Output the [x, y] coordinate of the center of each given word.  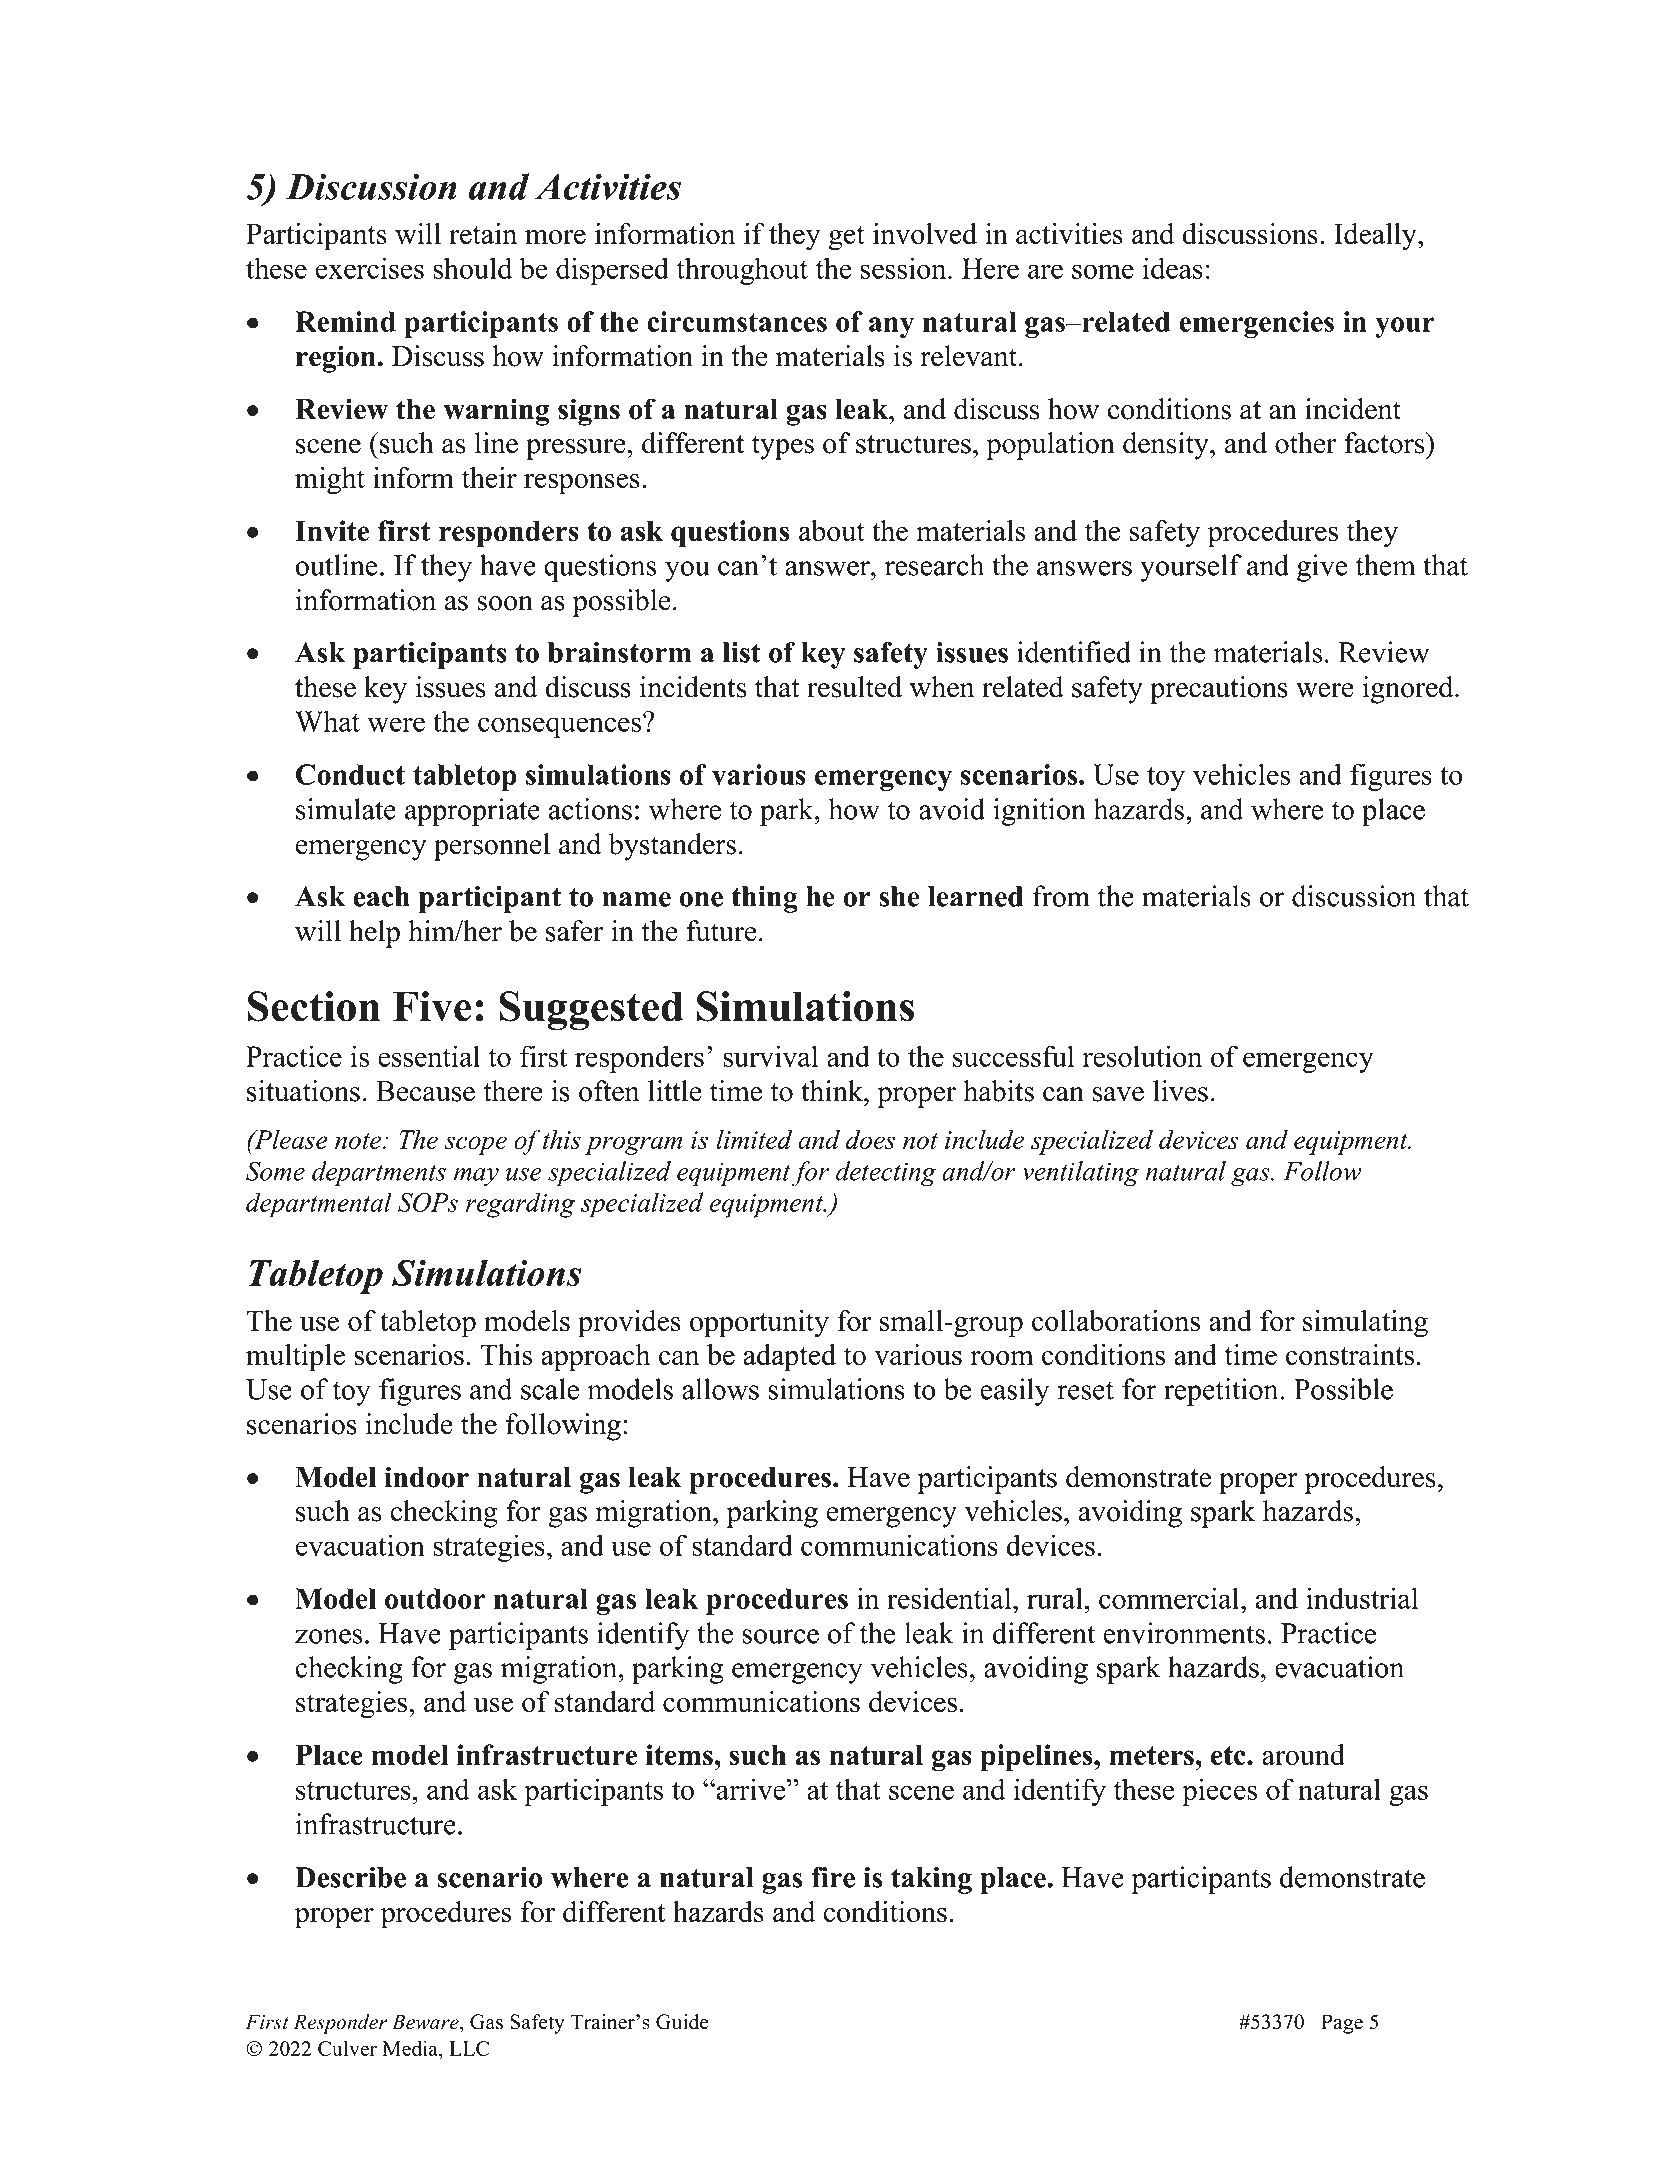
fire [833, 1877]
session [905, 268]
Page [1342, 2024]
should [472, 268]
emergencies [1256, 324]
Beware [426, 2022]
